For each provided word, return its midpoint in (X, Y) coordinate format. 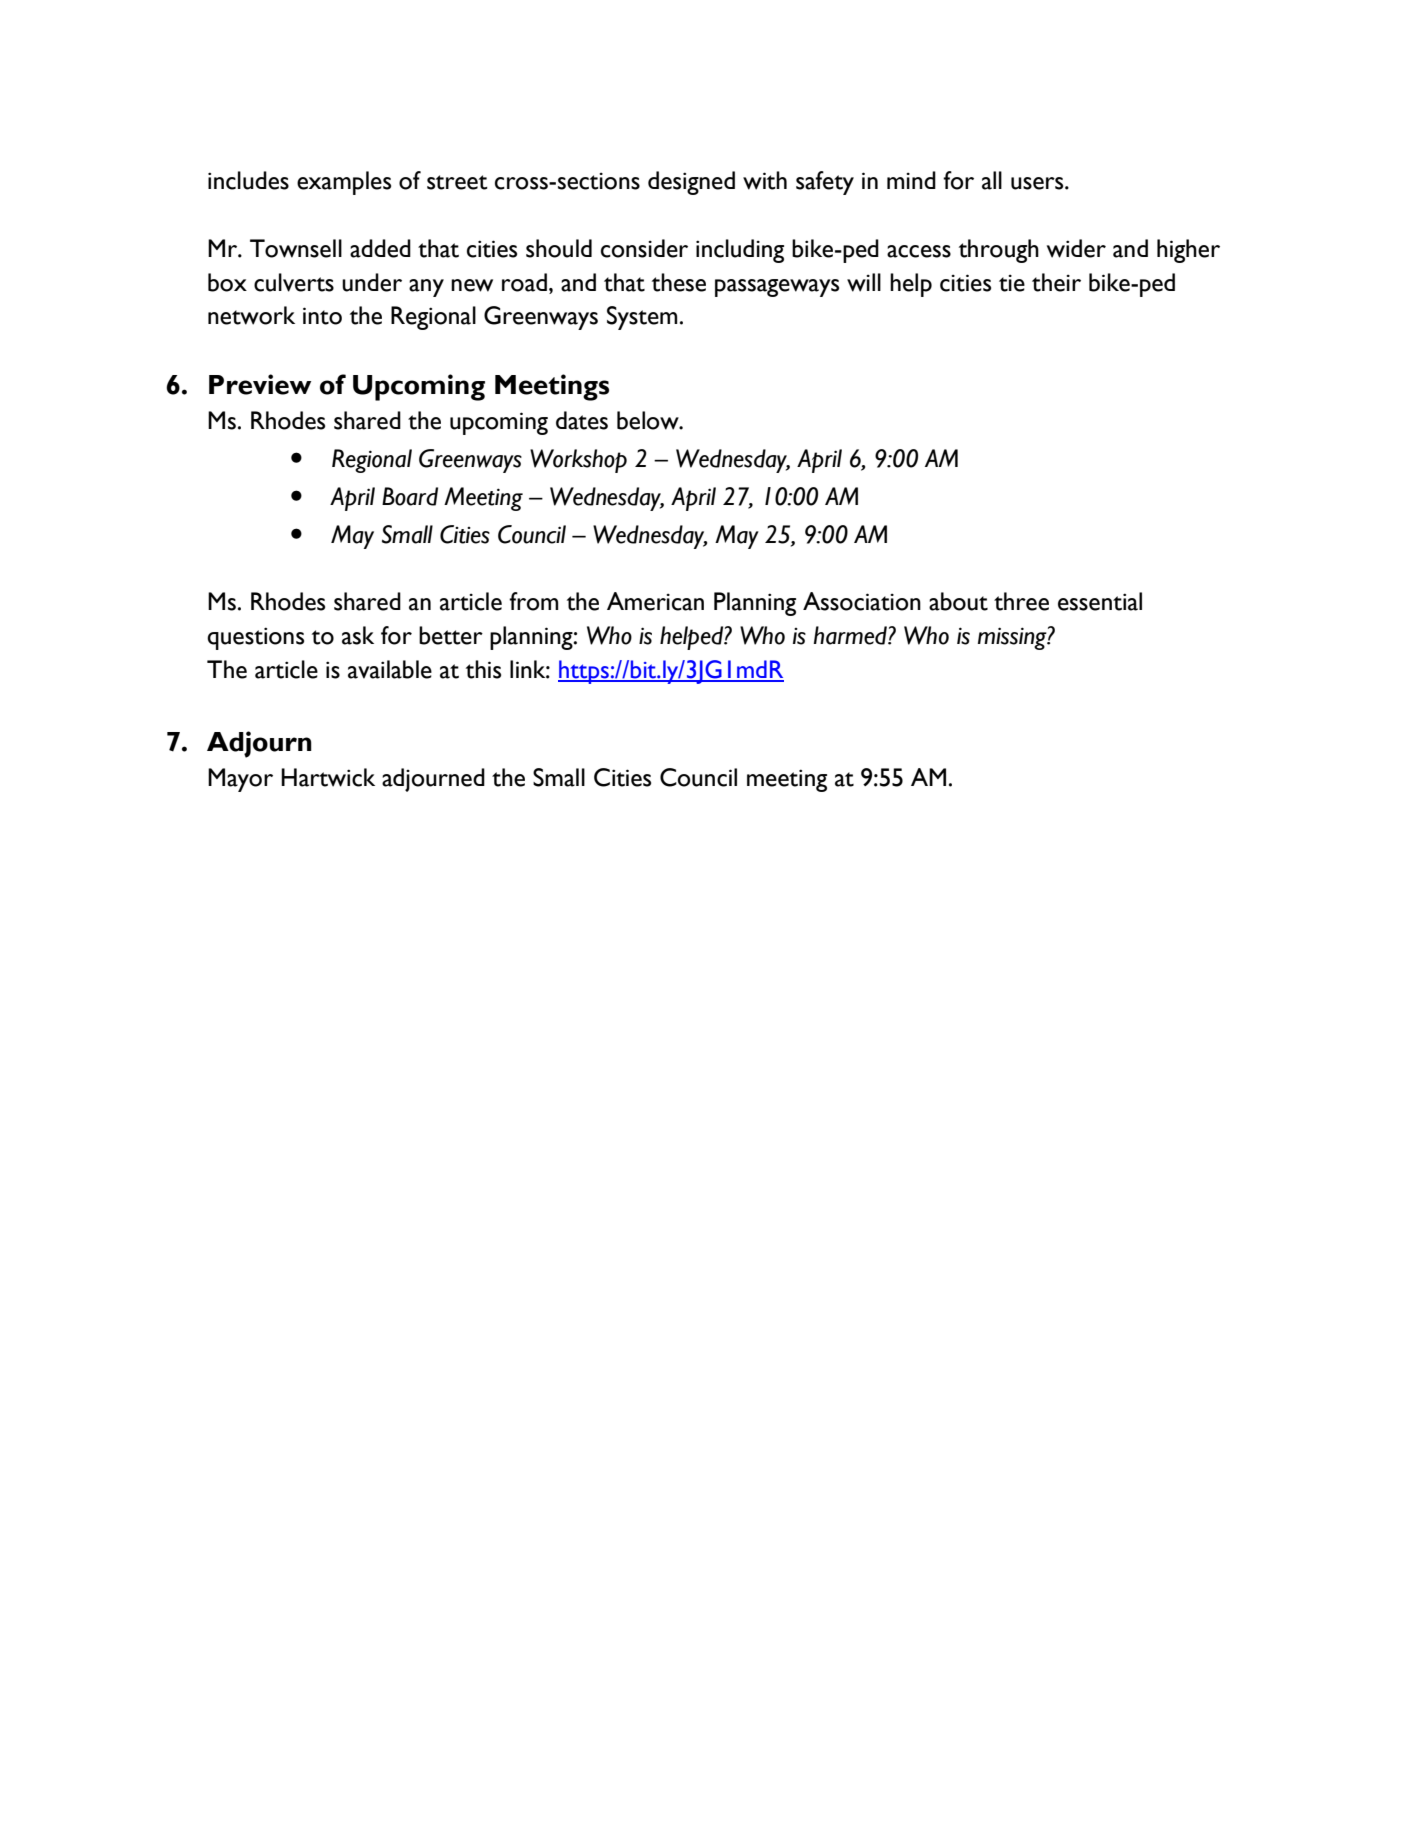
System (642, 318)
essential (1100, 601)
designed (691, 183)
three (1021, 601)
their (1056, 282)
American (655, 601)
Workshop (578, 461)
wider (1076, 248)
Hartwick (328, 777)
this (483, 669)
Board (410, 496)
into (322, 316)
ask (358, 635)
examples (344, 183)
